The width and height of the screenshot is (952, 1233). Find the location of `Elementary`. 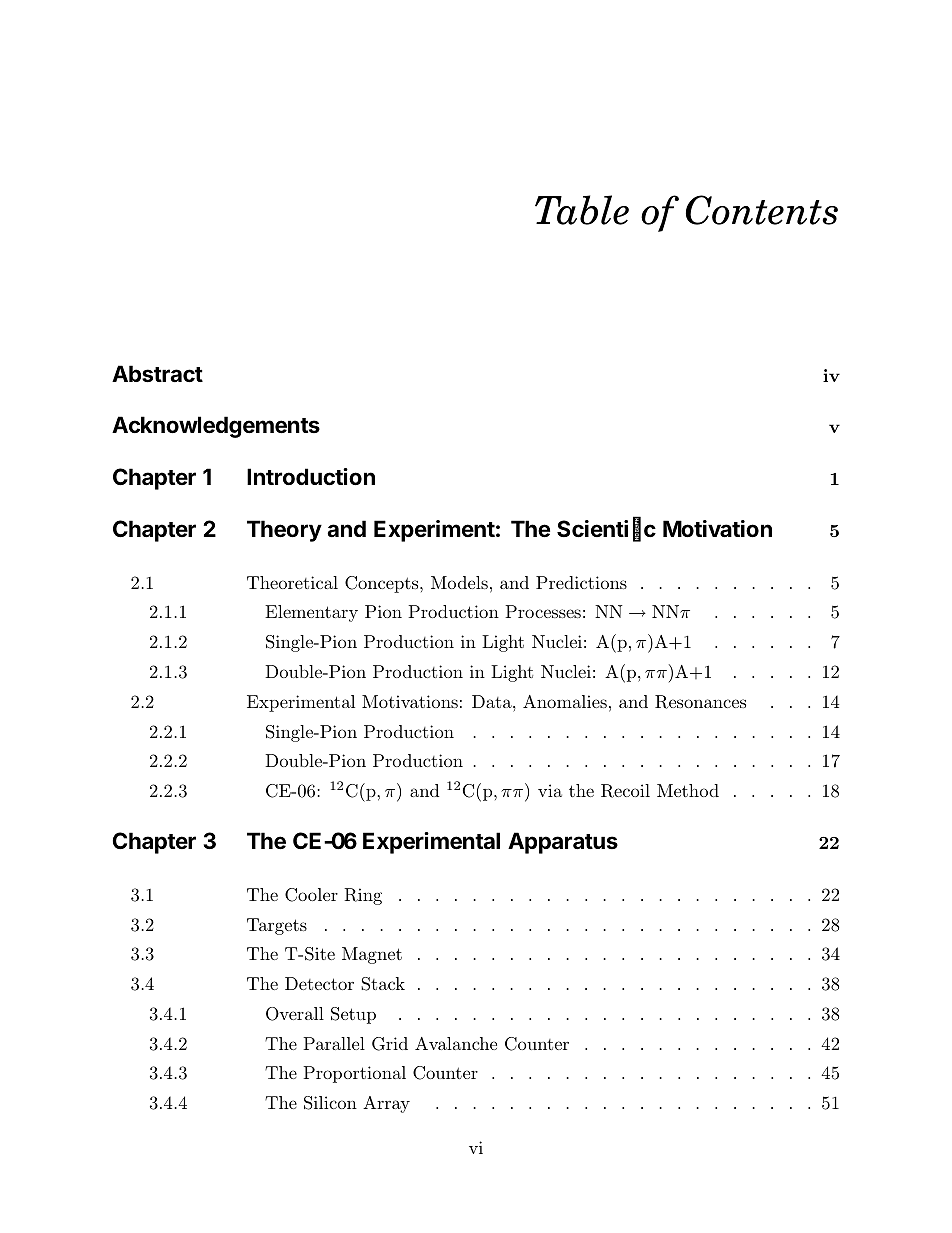

Elementary is located at coordinates (311, 613).
